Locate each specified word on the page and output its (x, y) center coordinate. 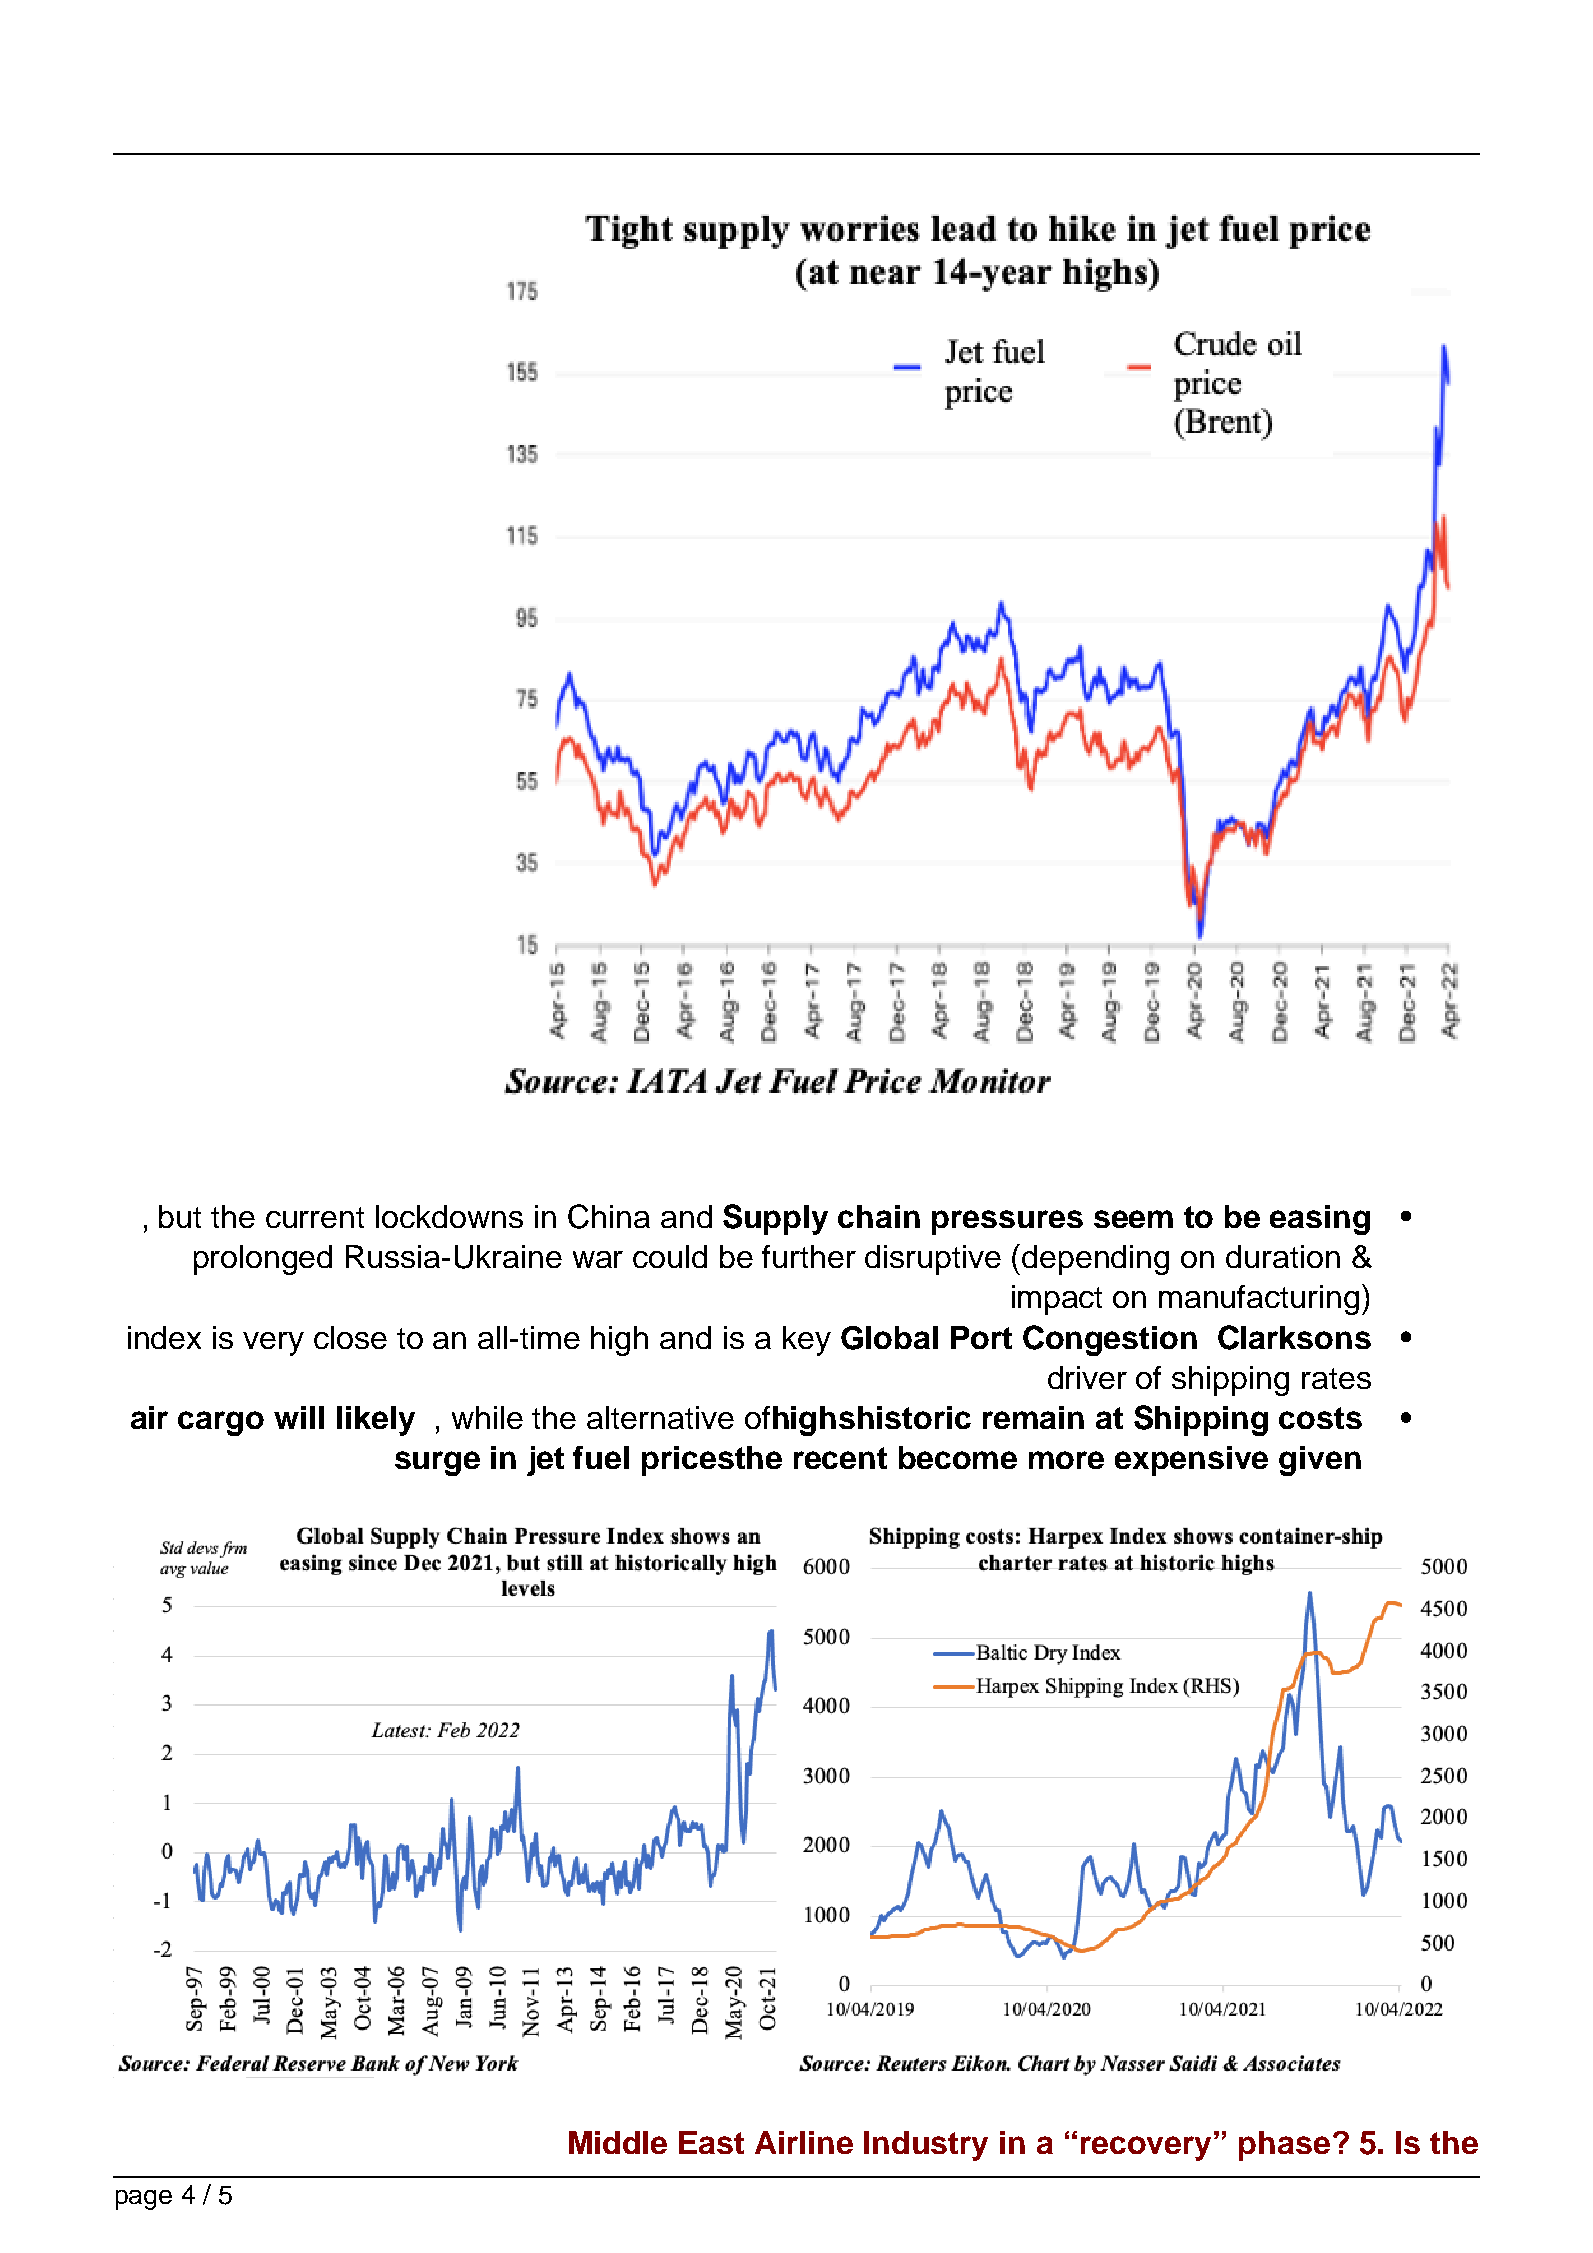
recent (840, 1458)
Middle (618, 2142)
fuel (601, 1457)
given (1320, 1461)
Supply (775, 1219)
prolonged (263, 1260)
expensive (1191, 1461)
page (144, 2200)
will (299, 1417)
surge (437, 1463)
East (711, 2142)
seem (1133, 1219)
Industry (926, 2146)
